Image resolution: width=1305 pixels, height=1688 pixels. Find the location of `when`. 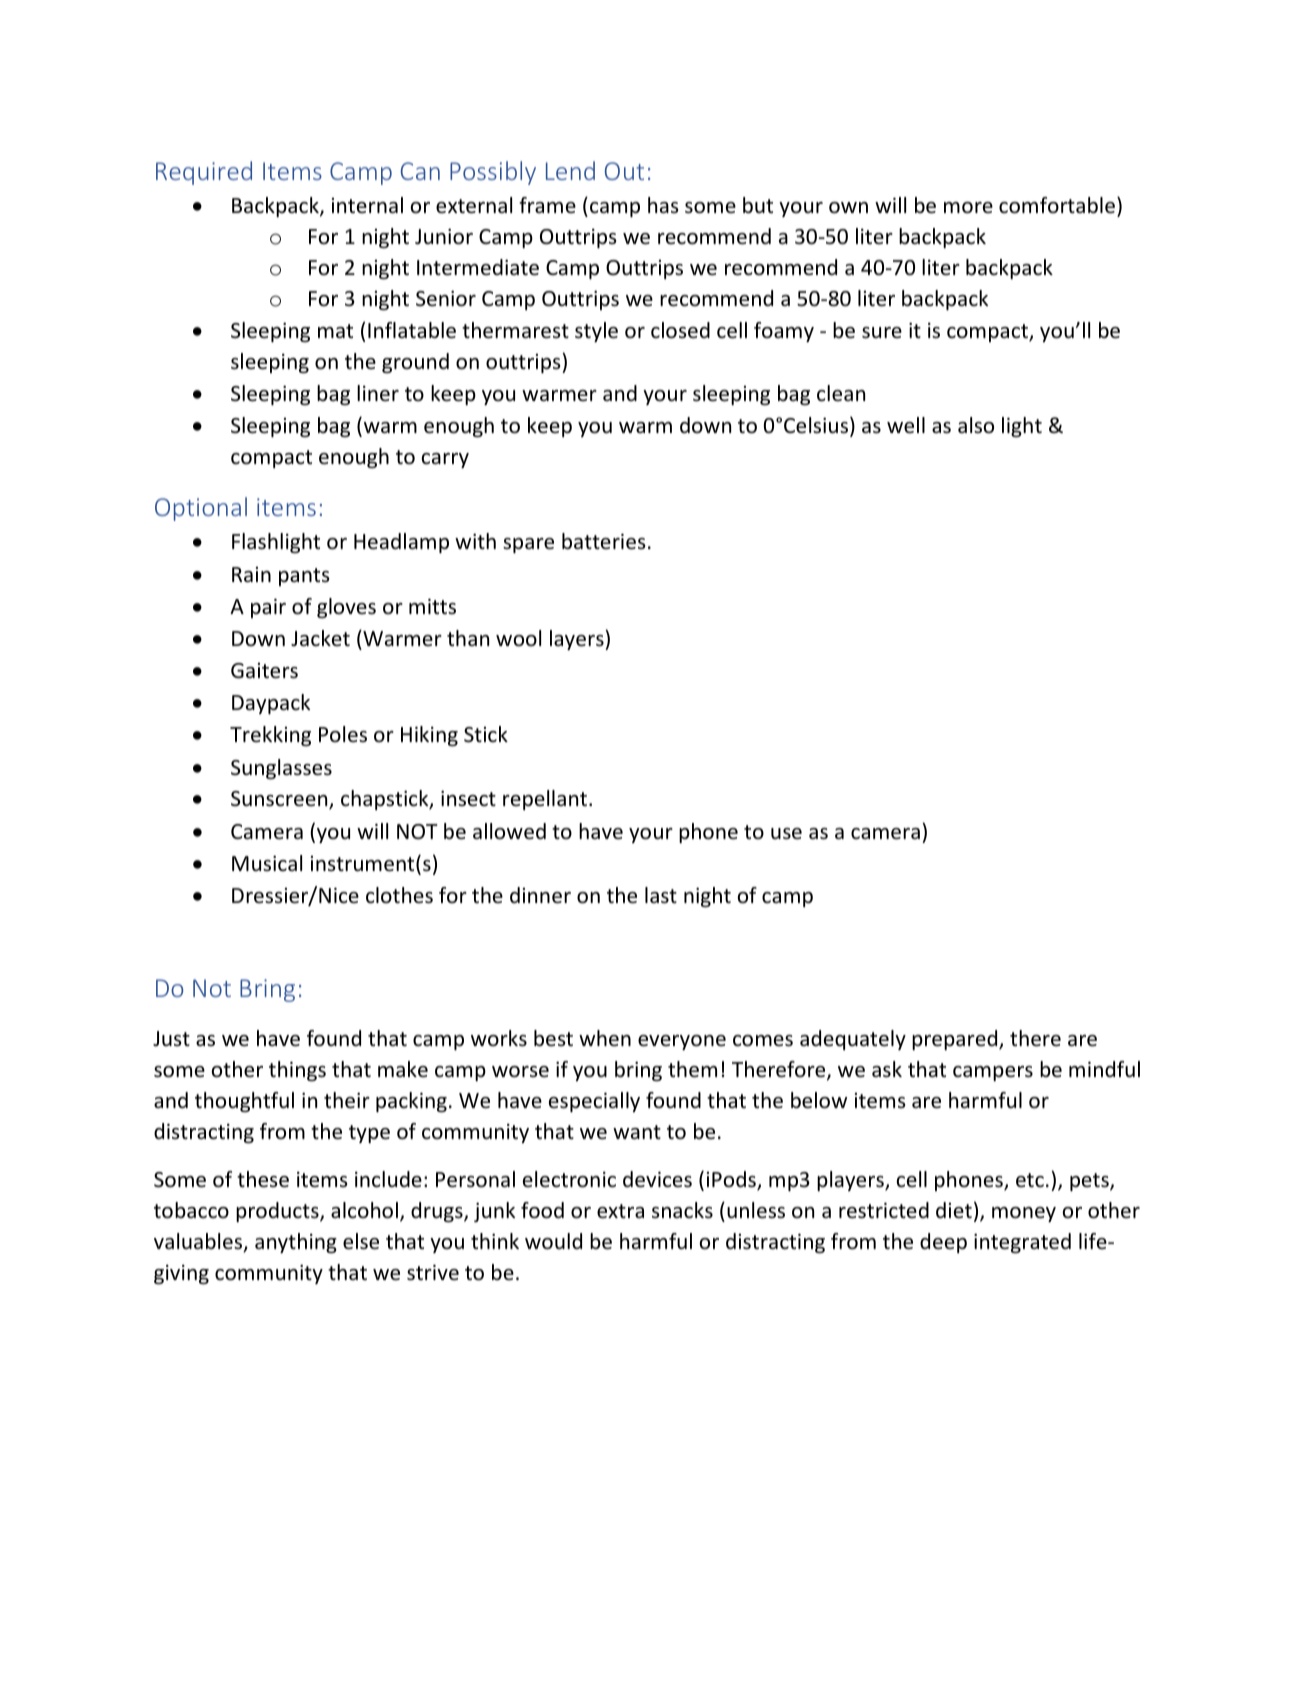

when is located at coordinates (605, 1038).
